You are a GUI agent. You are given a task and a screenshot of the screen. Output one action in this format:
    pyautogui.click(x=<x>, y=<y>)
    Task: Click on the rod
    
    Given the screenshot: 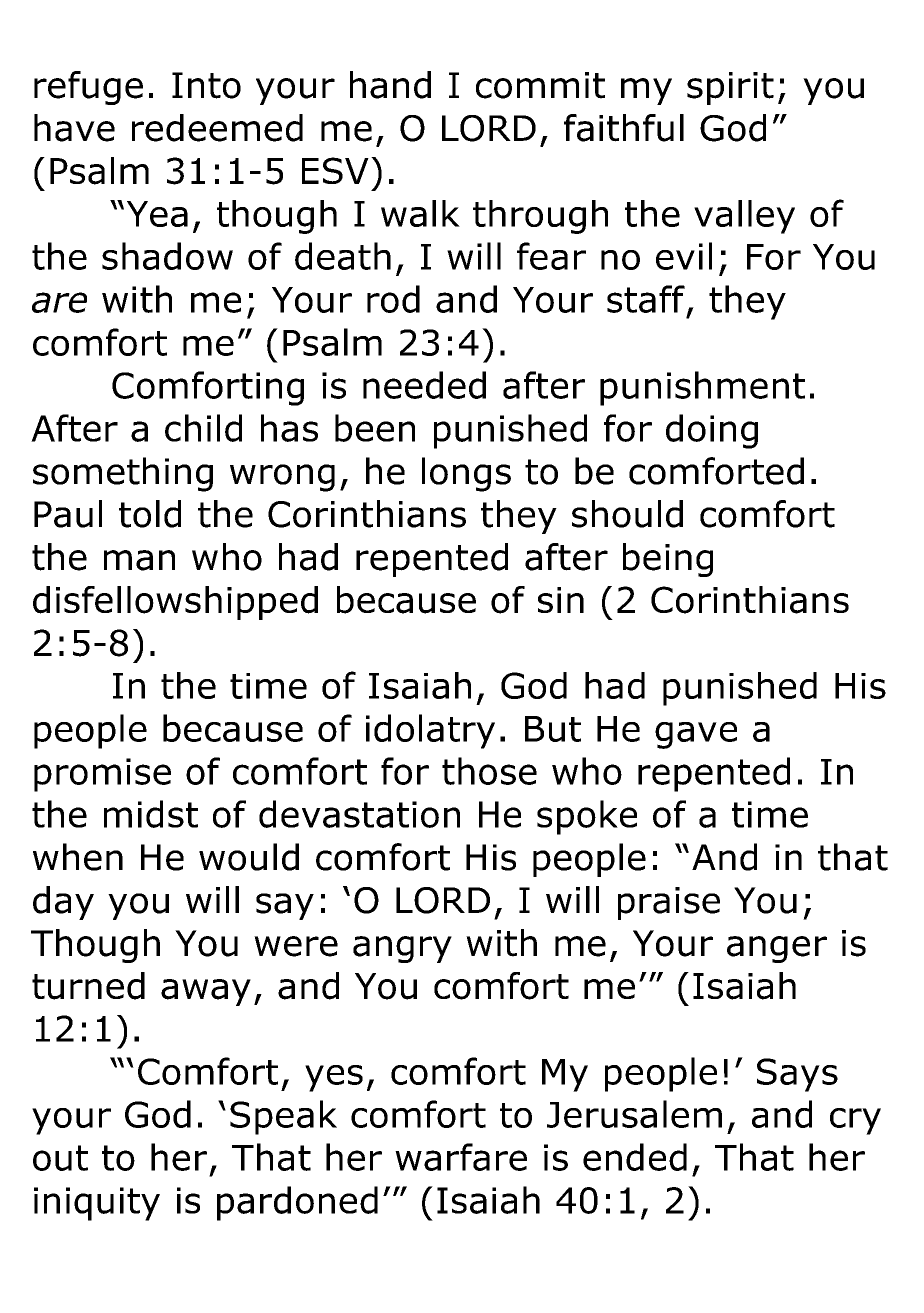 What is the action you would take?
    pyautogui.click(x=393, y=299)
